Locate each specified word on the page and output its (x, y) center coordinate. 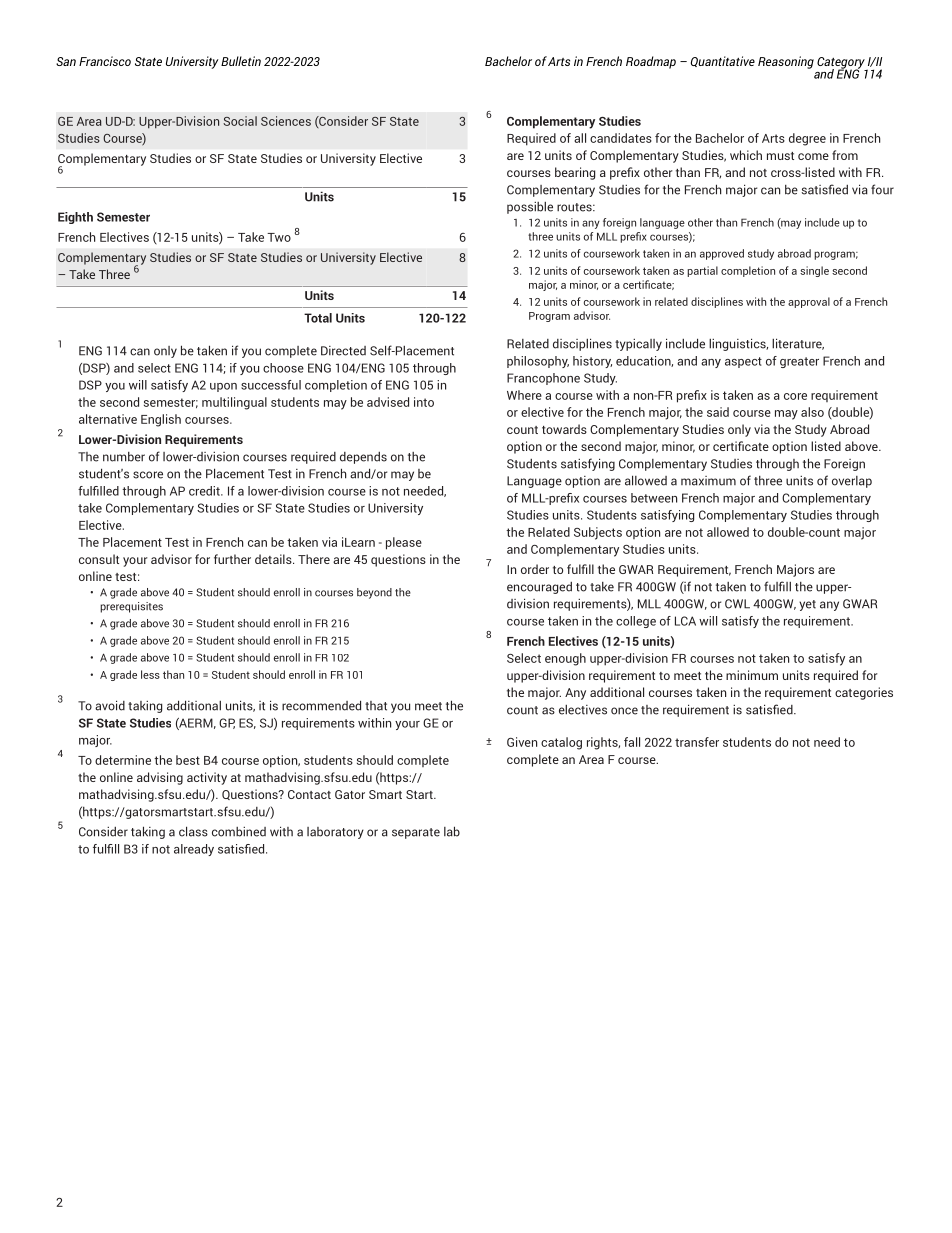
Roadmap (651, 62)
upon (223, 387)
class (193, 831)
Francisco (105, 61)
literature (798, 344)
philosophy (538, 362)
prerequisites (131, 607)
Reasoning (786, 62)
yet (807, 605)
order (535, 569)
